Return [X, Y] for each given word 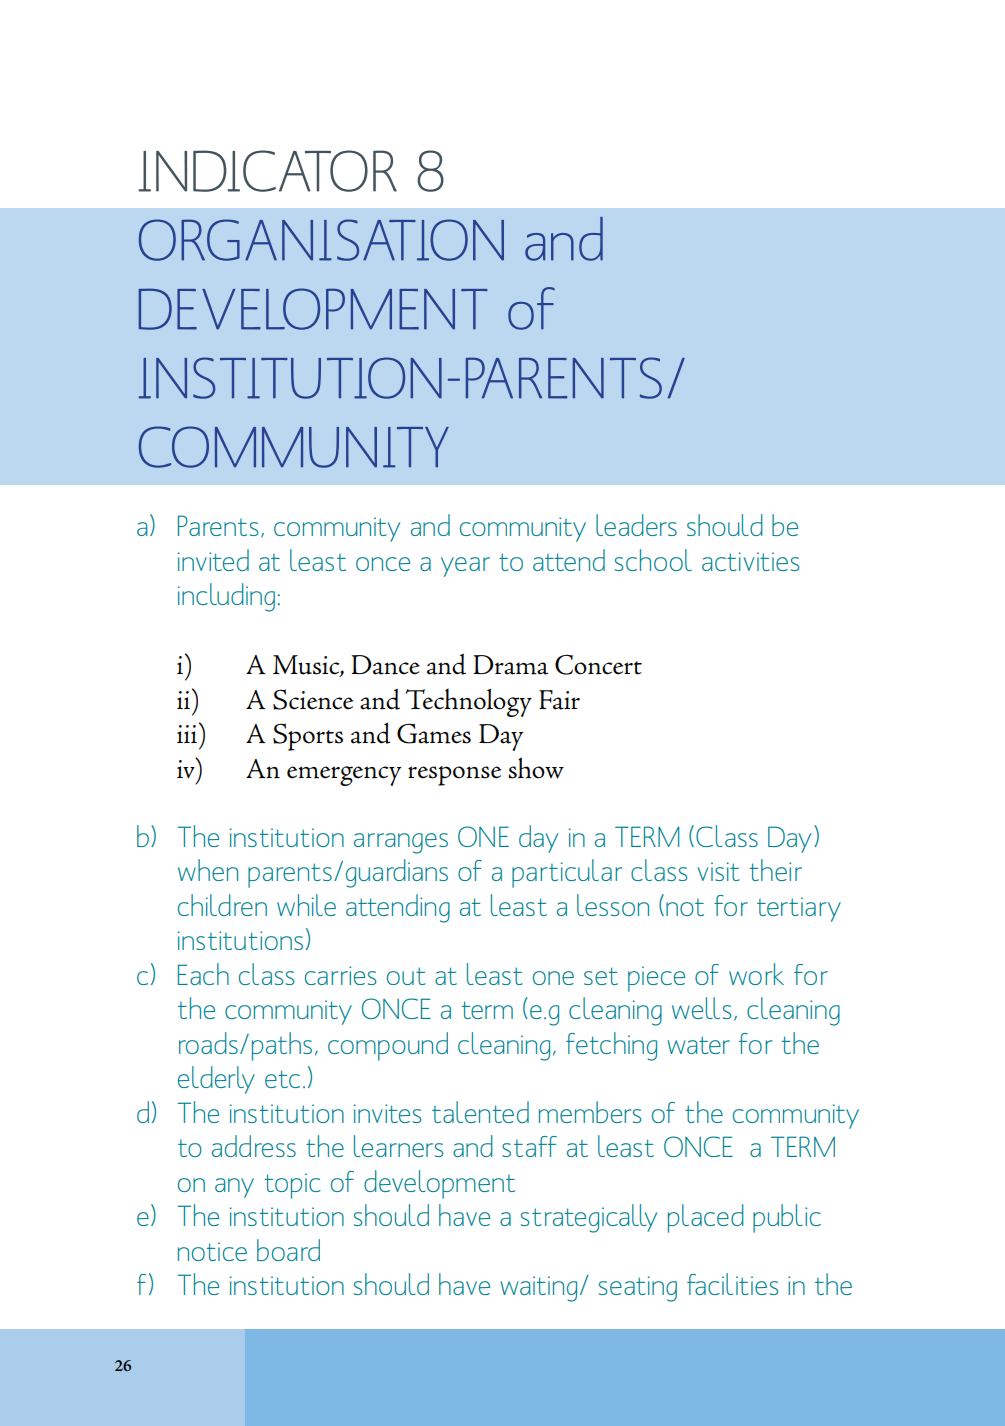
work [756, 974]
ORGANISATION [321, 240]
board [288, 1250]
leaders [636, 525]
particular [567, 873]
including [226, 597]
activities [751, 561]
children [222, 905]
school [653, 560]
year [465, 567]
